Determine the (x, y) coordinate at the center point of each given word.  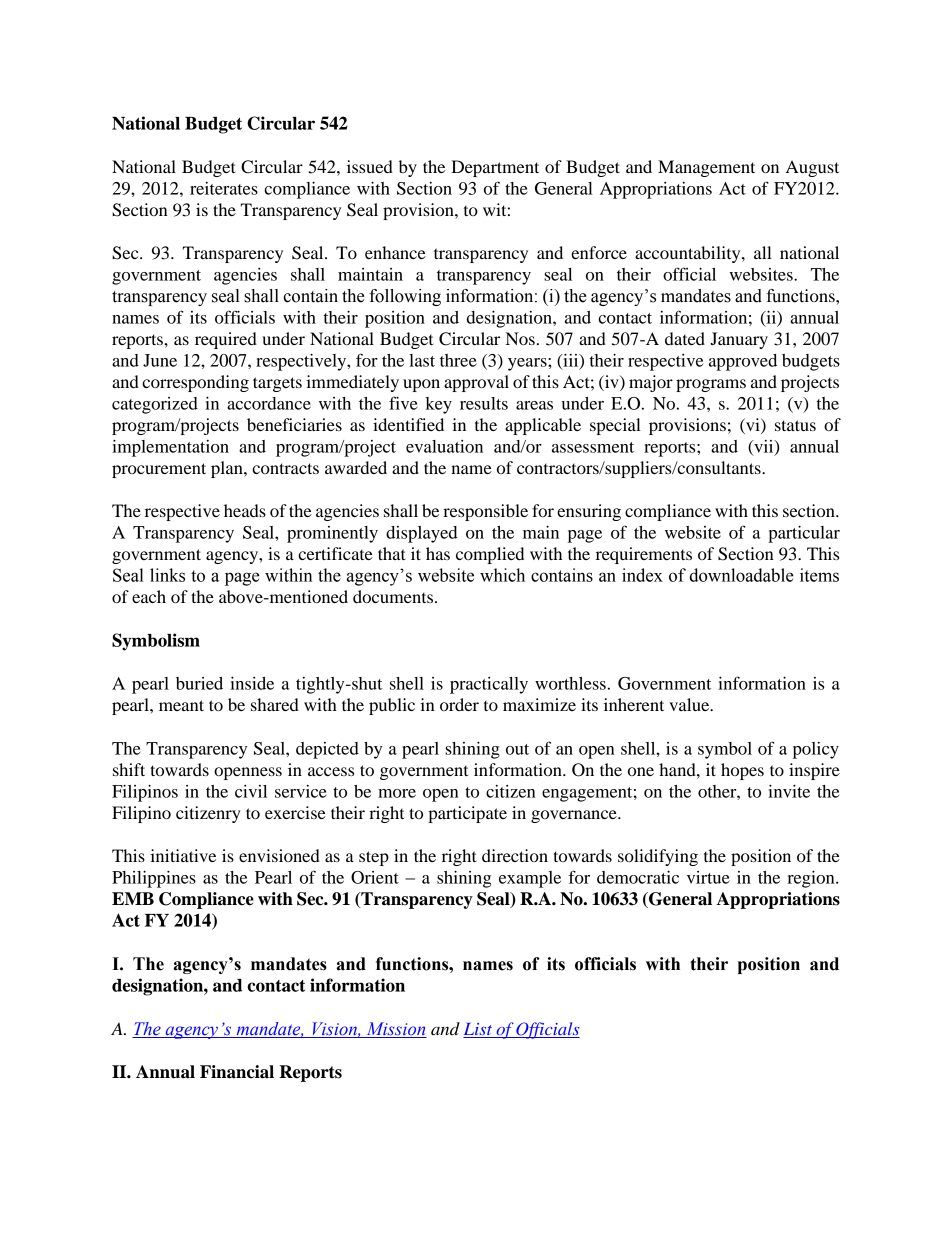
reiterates (224, 188)
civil (251, 791)
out (517, 749)
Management (706, 168)
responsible (485, 512)
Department (495, 168)
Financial (237, 1072)
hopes (742, 771)
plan (228, 469)
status (795, 425)
